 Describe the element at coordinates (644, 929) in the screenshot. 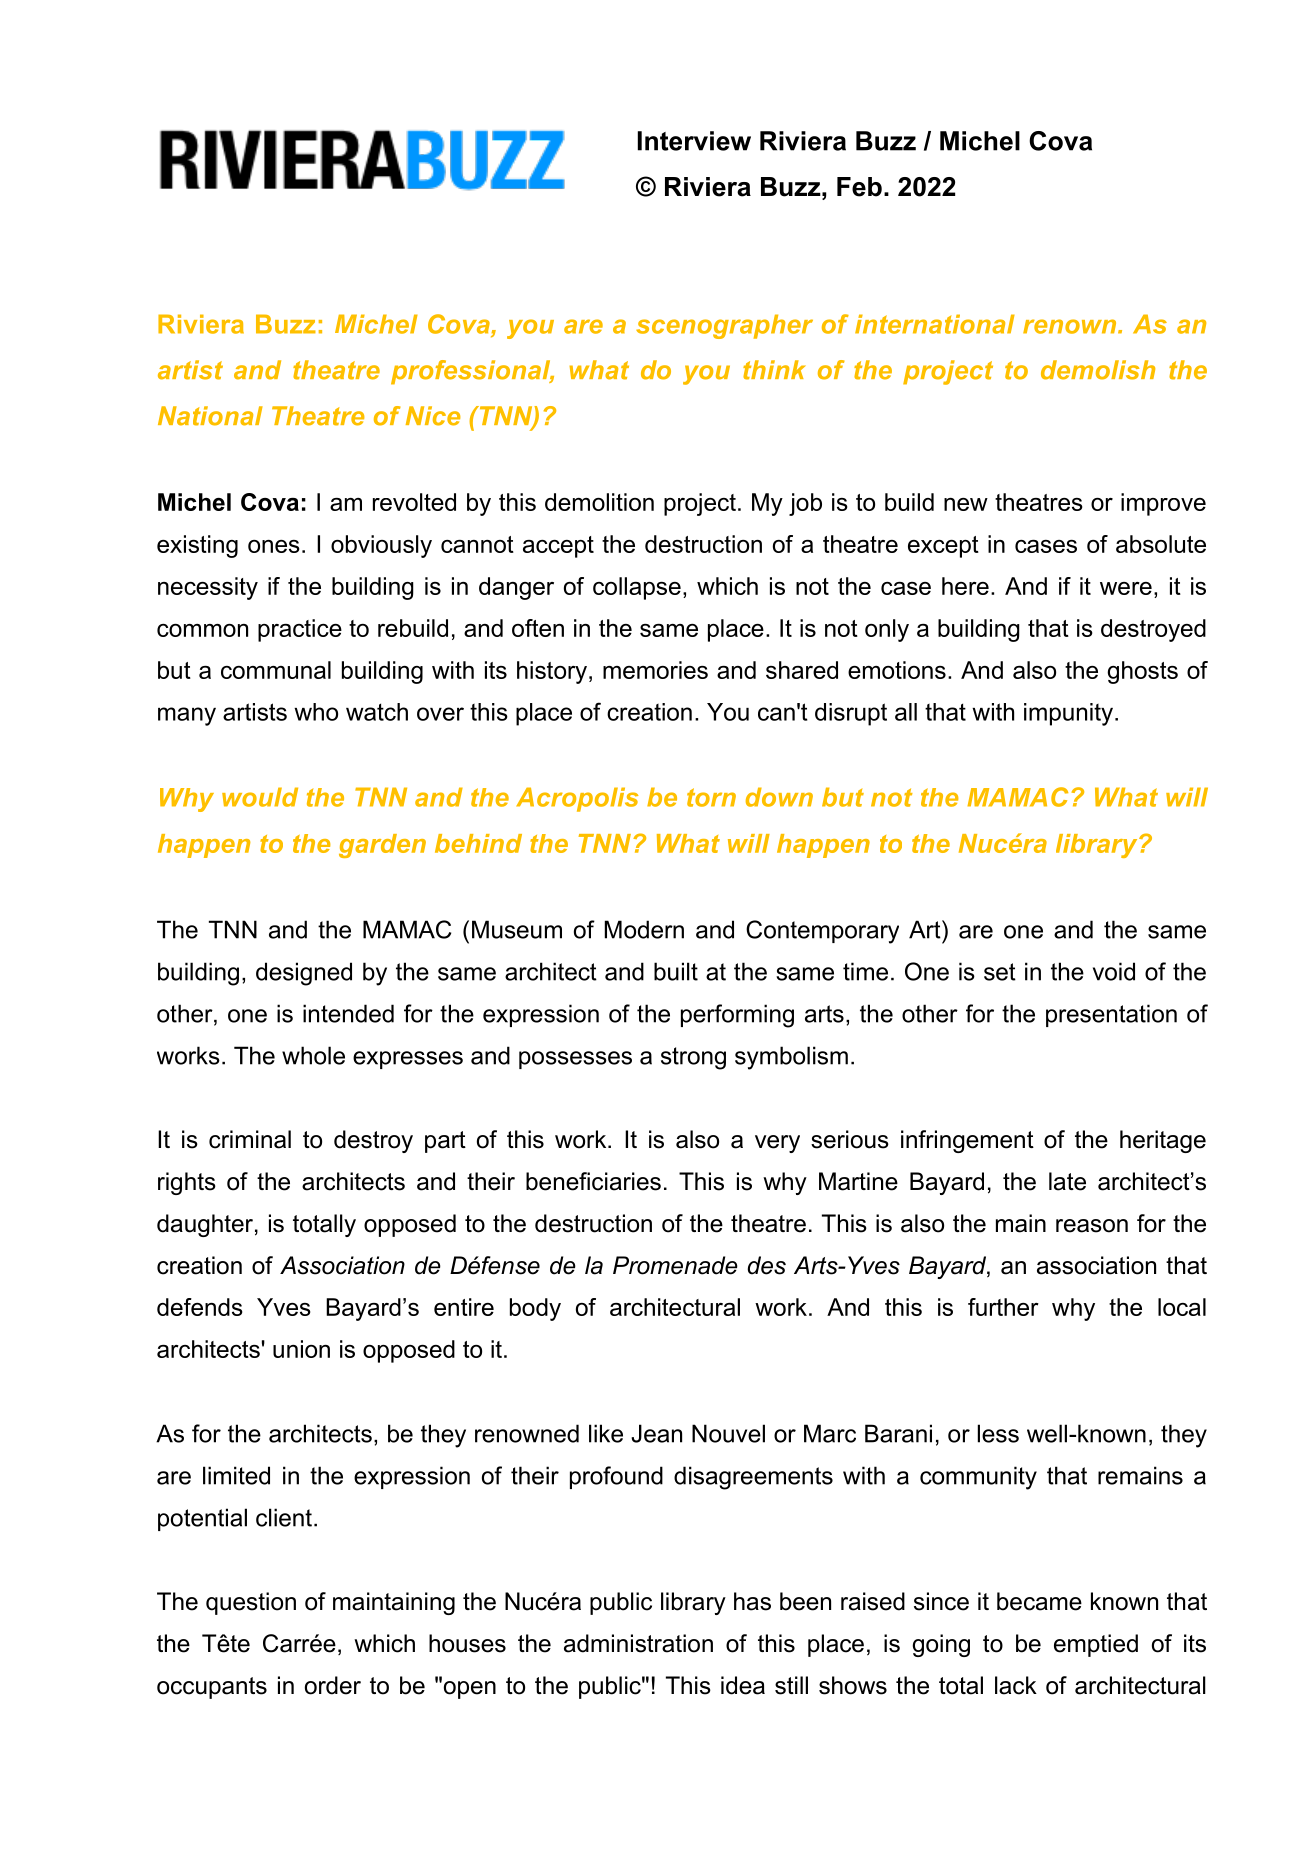

I see `Modern` at that location.
